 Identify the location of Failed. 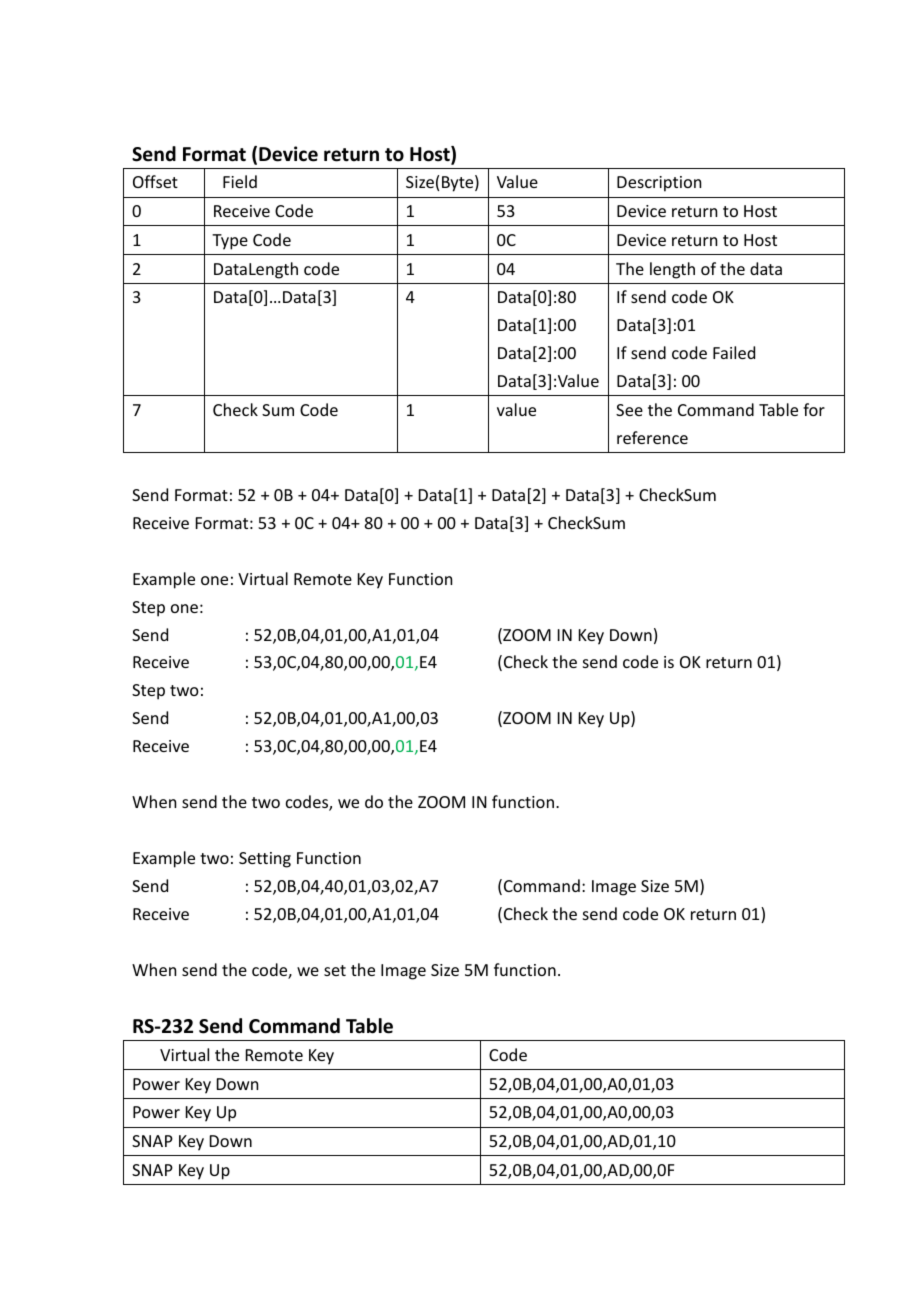
(734, 352).
